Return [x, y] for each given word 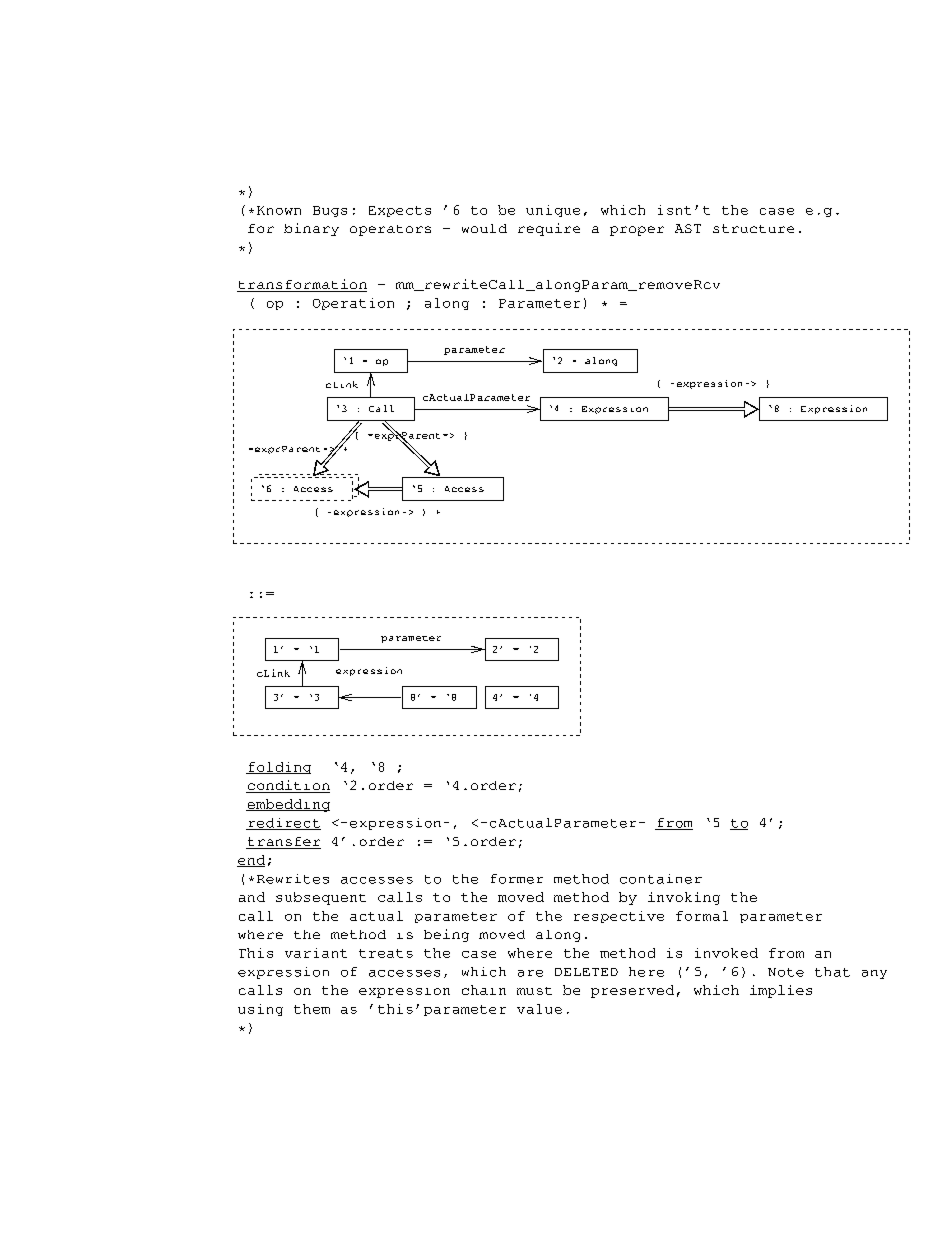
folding [278, 768]
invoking [684, 898]
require [549, 229]
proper [637, 231]
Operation [353, 304]
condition [288, 786]
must [534, 991]
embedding [288, 805]
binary [311, 229]
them [312, 1009]
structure [753, 228]
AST [688, 228]
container [661, 879]
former [517, 879]
